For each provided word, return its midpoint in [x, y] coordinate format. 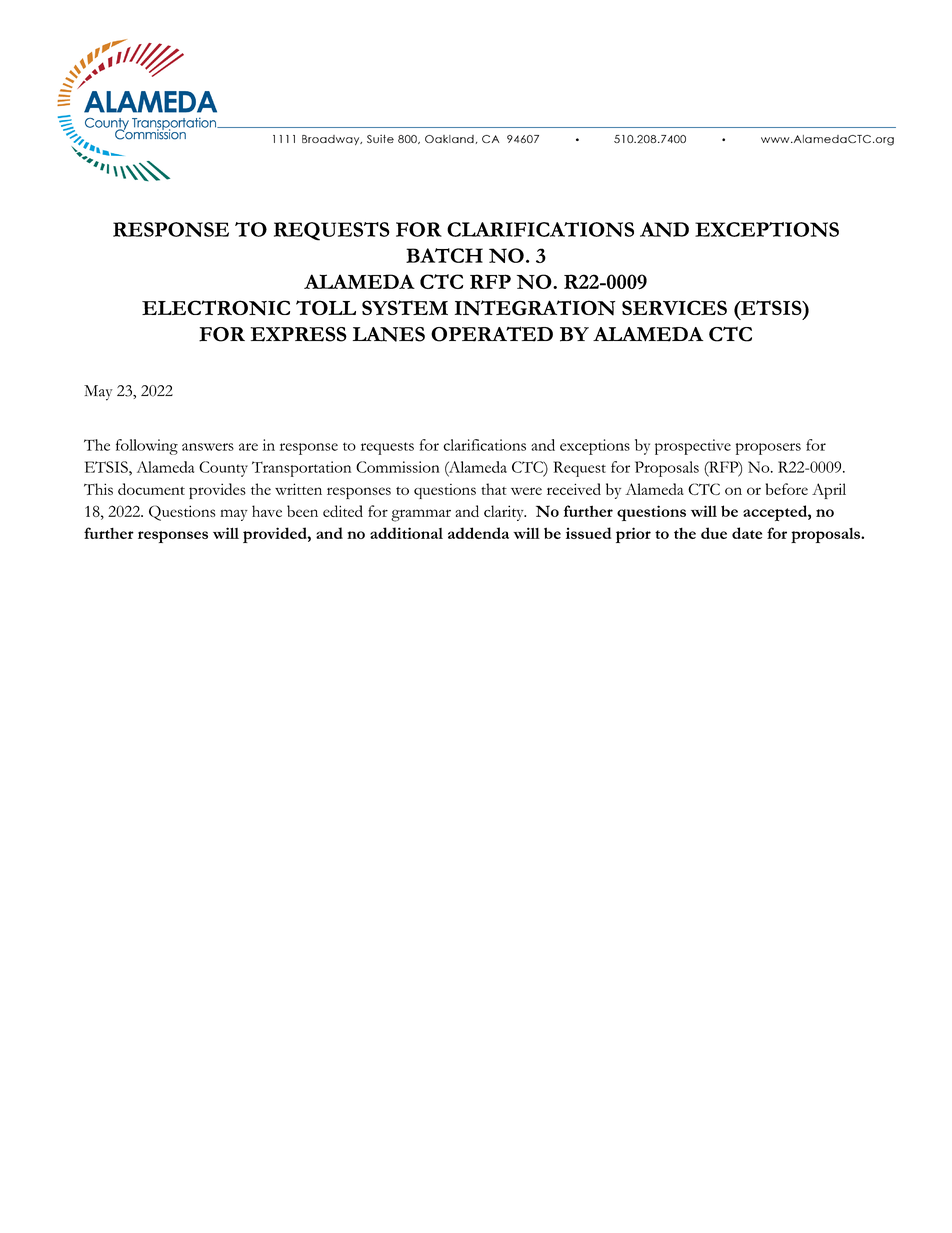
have [267, 511]
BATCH [444, 255]
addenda [478, 533]
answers [208, 447]
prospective [693, 447]
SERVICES [674, 307]
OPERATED [492, 334]
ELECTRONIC [216, 308]
